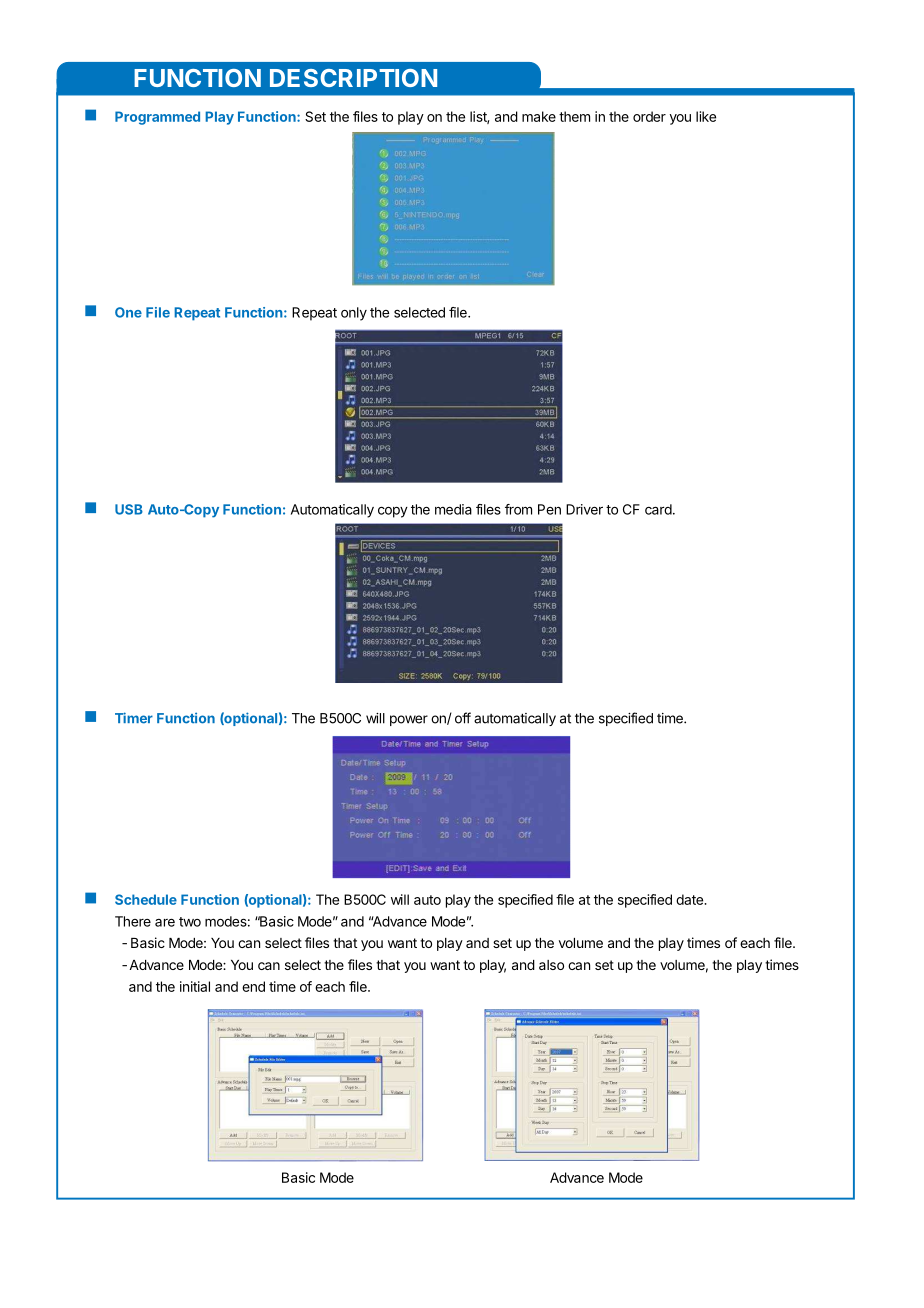 The image size is (924, 1308). Describe the element at coordinates (551, 965) in the screenshot. I see `also` at that location.
